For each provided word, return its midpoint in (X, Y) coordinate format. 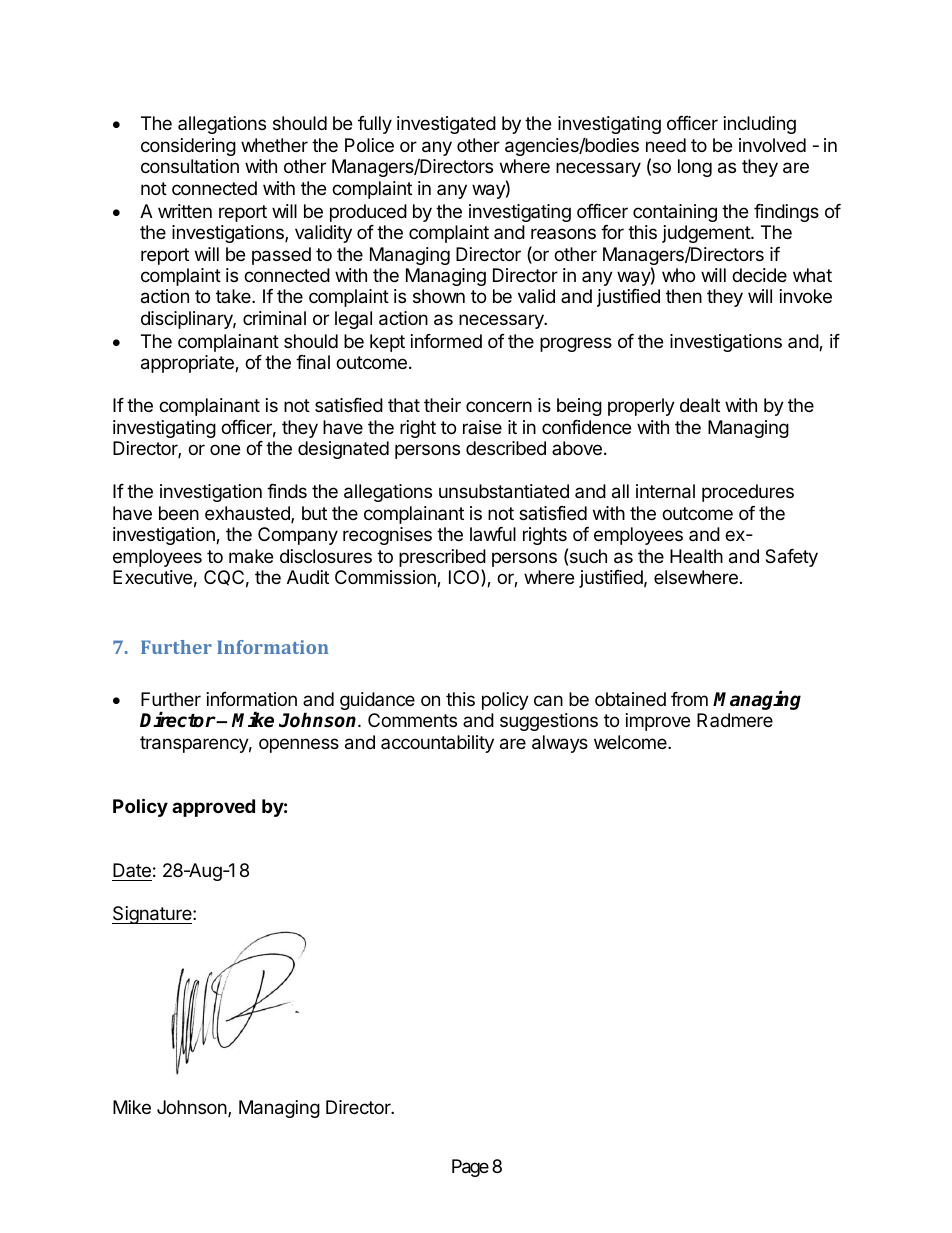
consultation (190, 166)
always (560, 744)
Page (470, 1168)
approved (213, 808)
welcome (631, 742)
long (695, 168)
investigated (446, 125)
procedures (748, 493)
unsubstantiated (504, 491)
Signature (153, 915)
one (225, 449)
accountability (437, 744)
